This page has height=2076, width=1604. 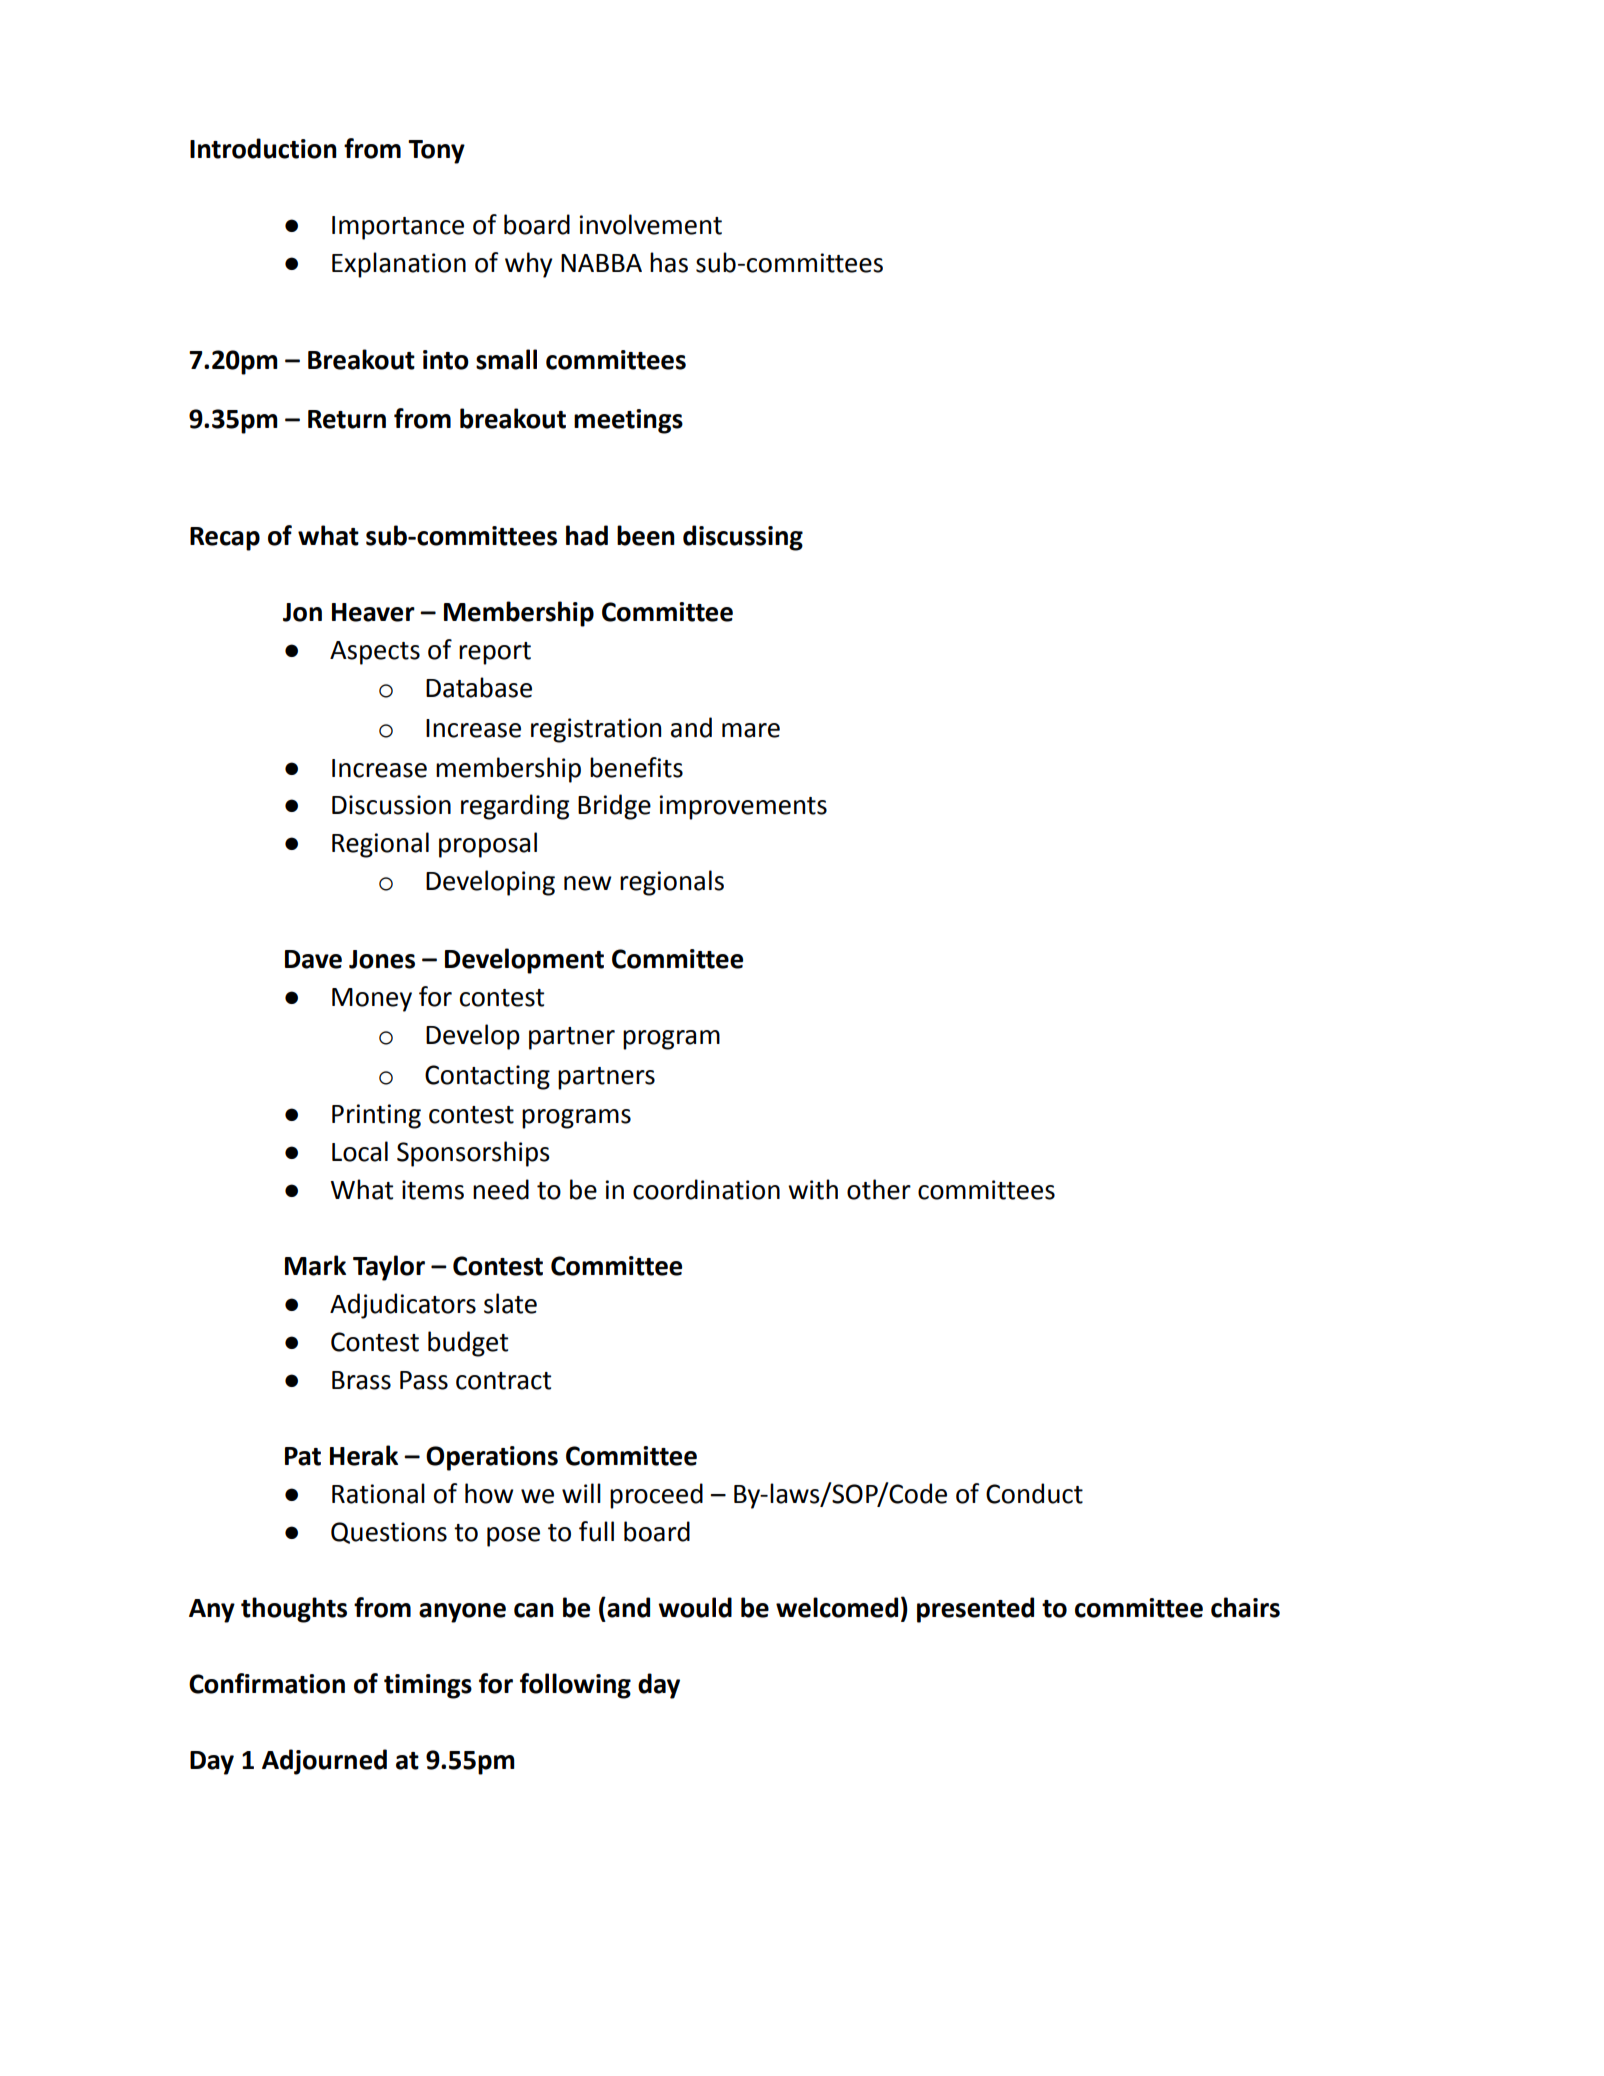 I want to click on Local, so click(x=360, y=1151).
